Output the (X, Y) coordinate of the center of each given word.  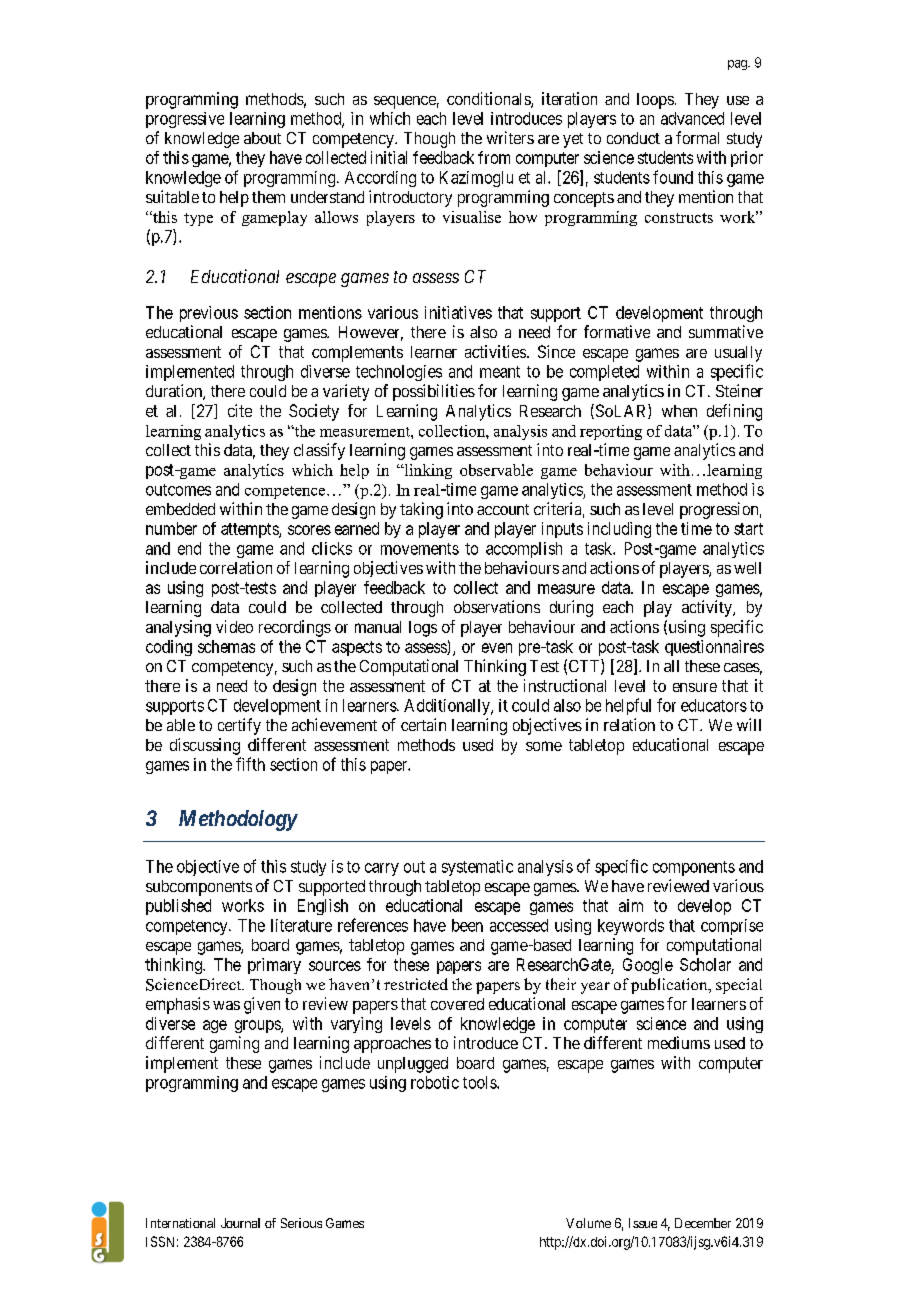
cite (240, 410)
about (262, 138)
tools (480, 1082)
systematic (477, 868)
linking (427, 471)
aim (631, 905)
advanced (692, 118)
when (679, 411)
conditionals (489, 100)
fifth (250, 764)
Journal (240, 1223)
